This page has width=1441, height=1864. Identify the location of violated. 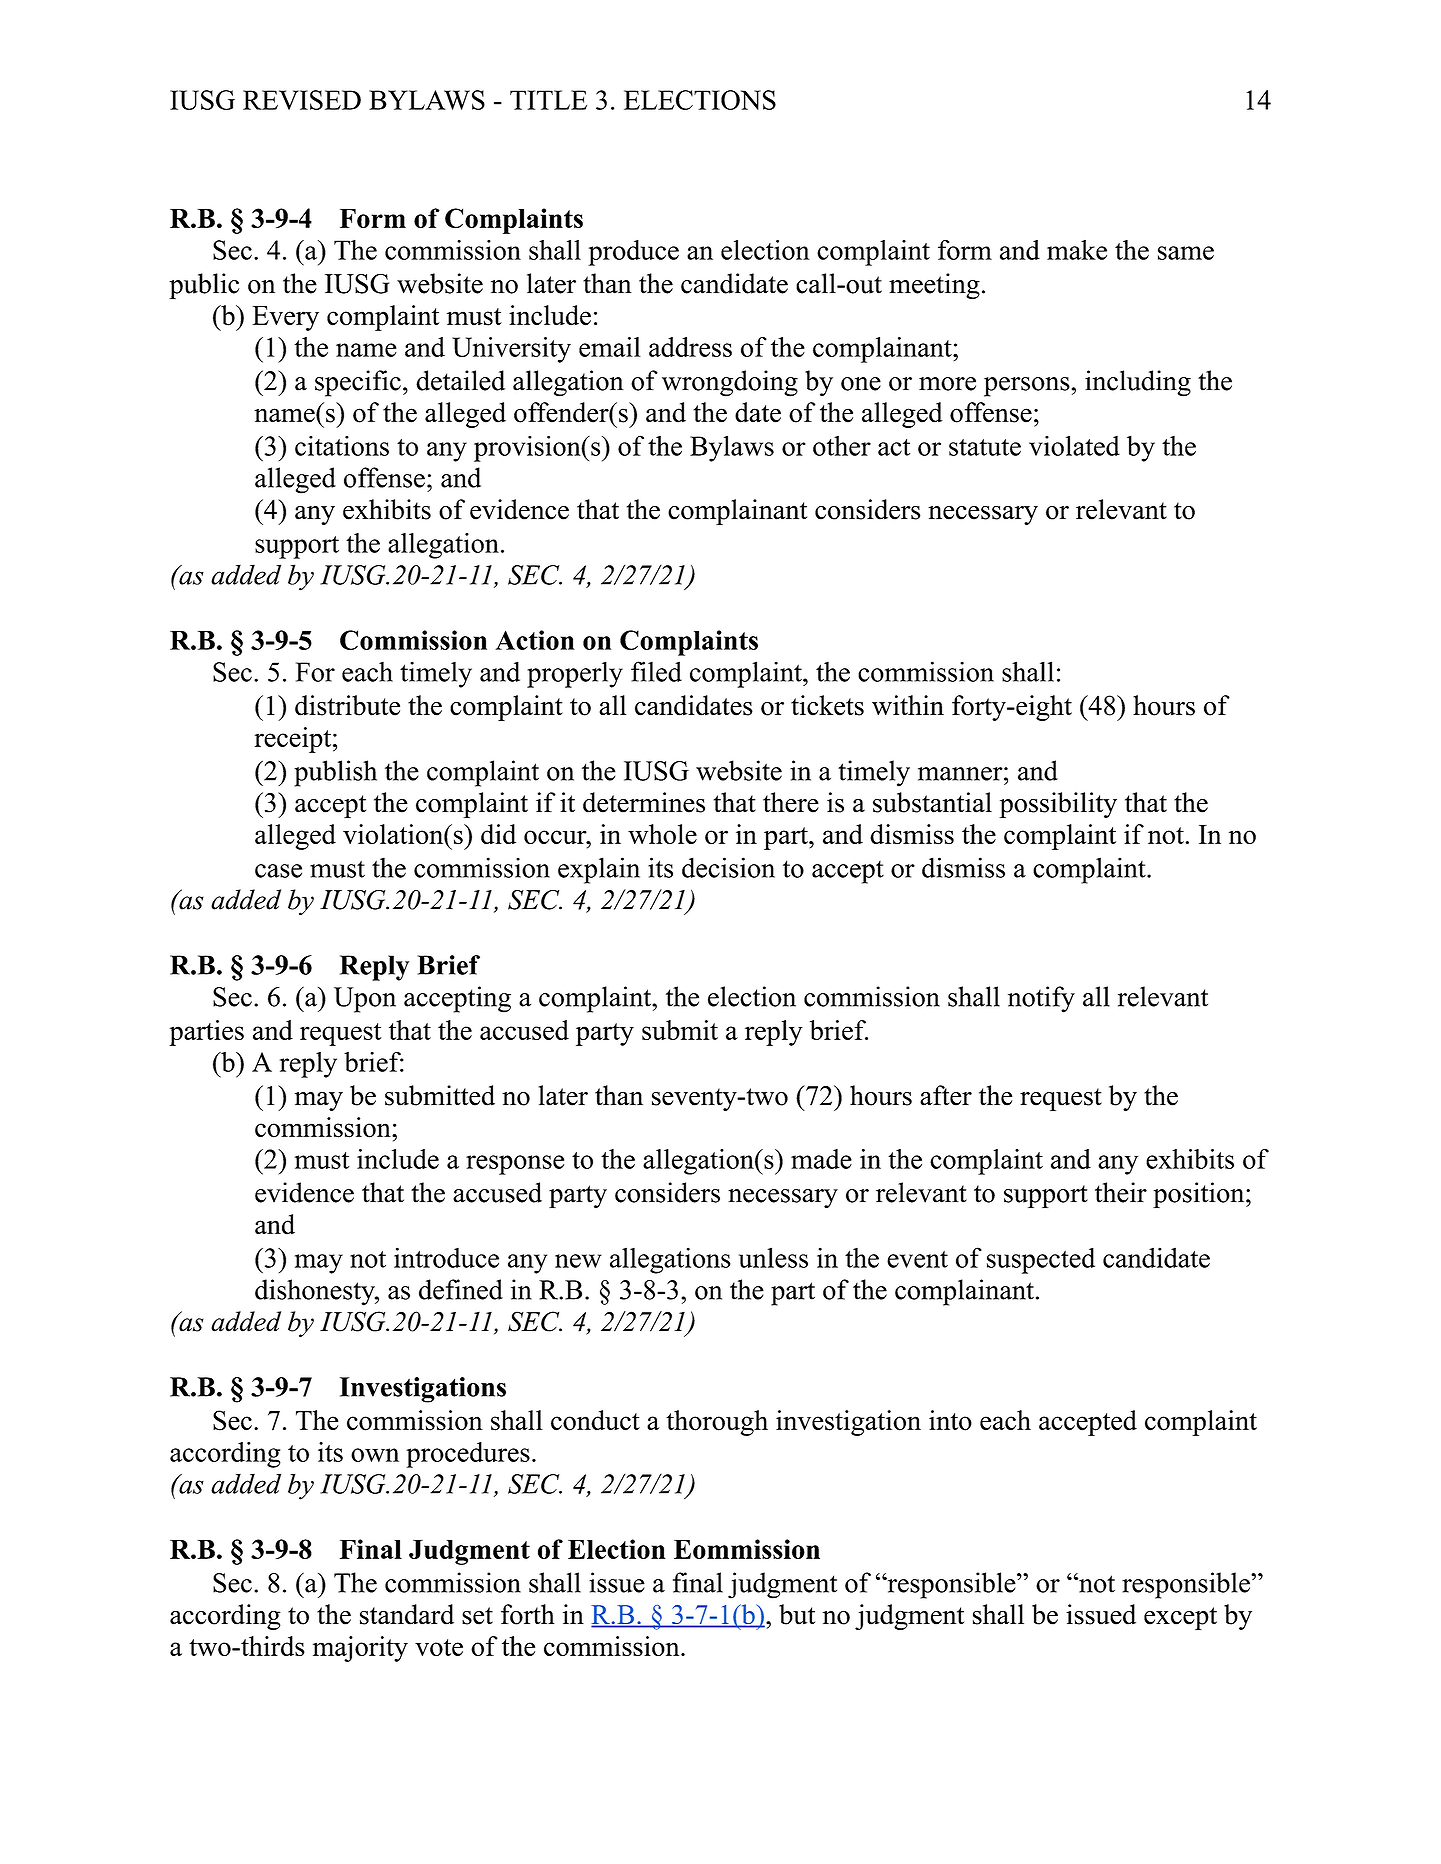
(1074, 445).
